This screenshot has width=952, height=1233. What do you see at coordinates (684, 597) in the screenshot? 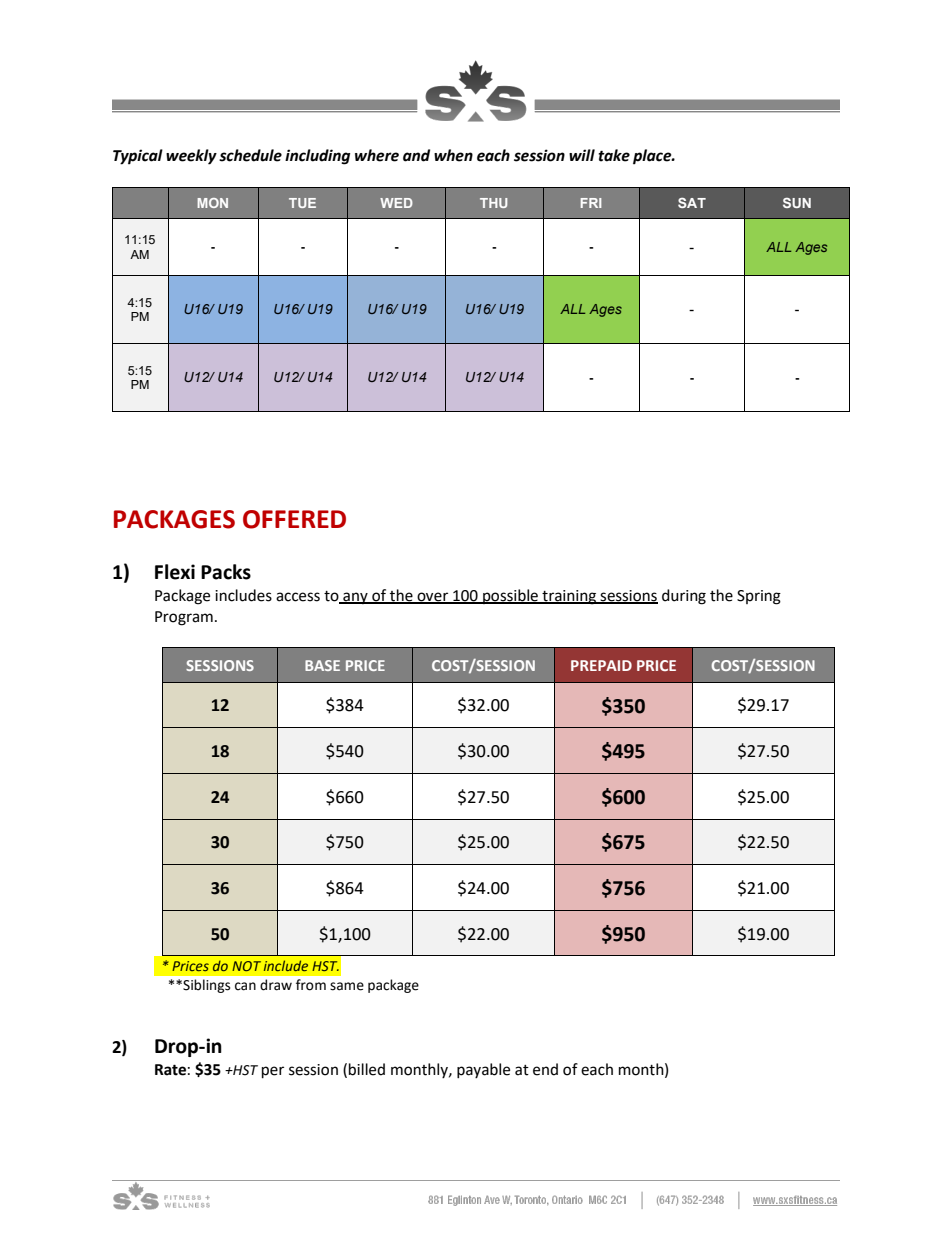
I see `during` at bounding box center [684, 597].
